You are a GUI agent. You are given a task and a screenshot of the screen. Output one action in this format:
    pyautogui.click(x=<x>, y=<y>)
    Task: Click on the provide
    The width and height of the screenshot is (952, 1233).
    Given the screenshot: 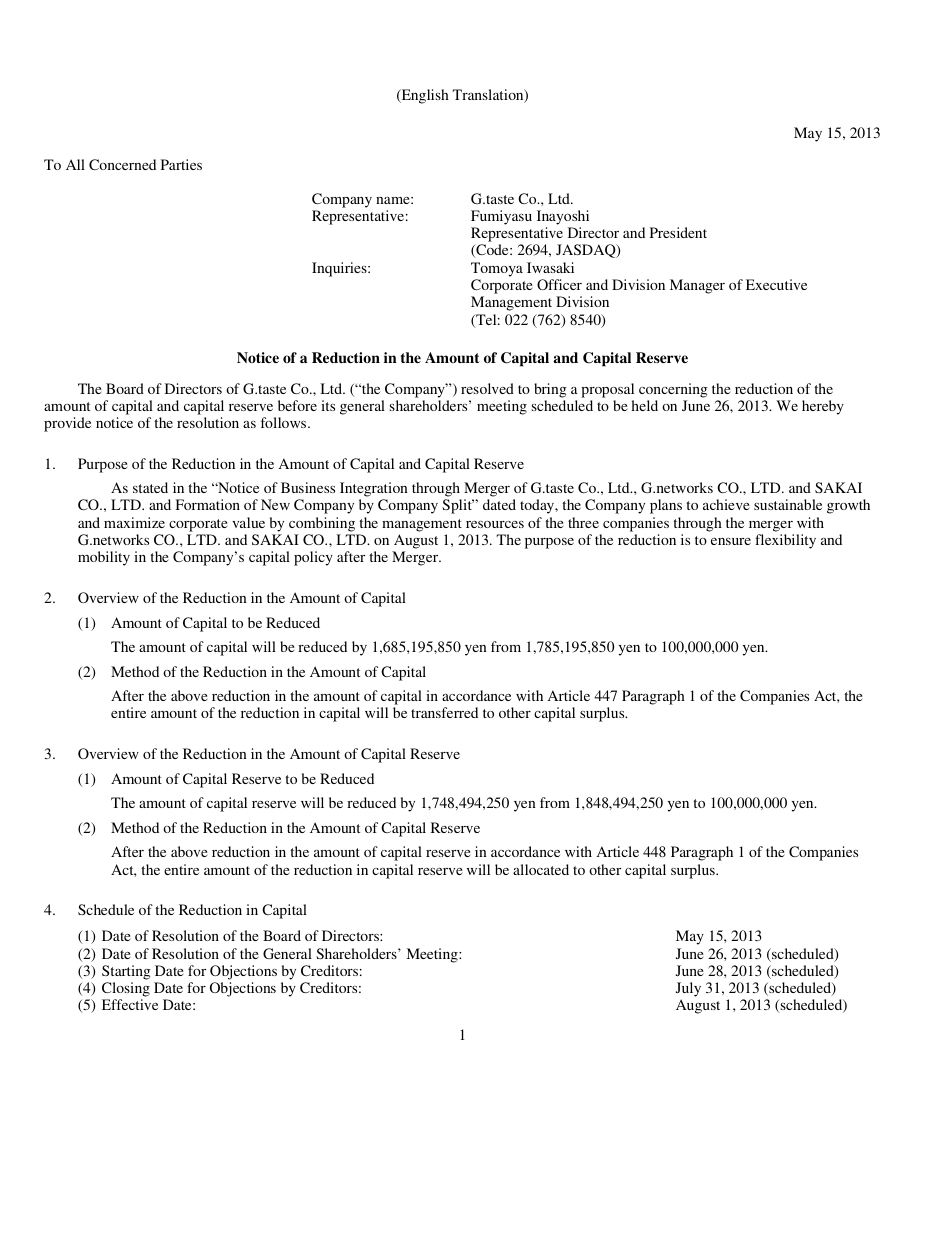 What is the action you would take?
    pyautogui.click(x=67, y=424)
